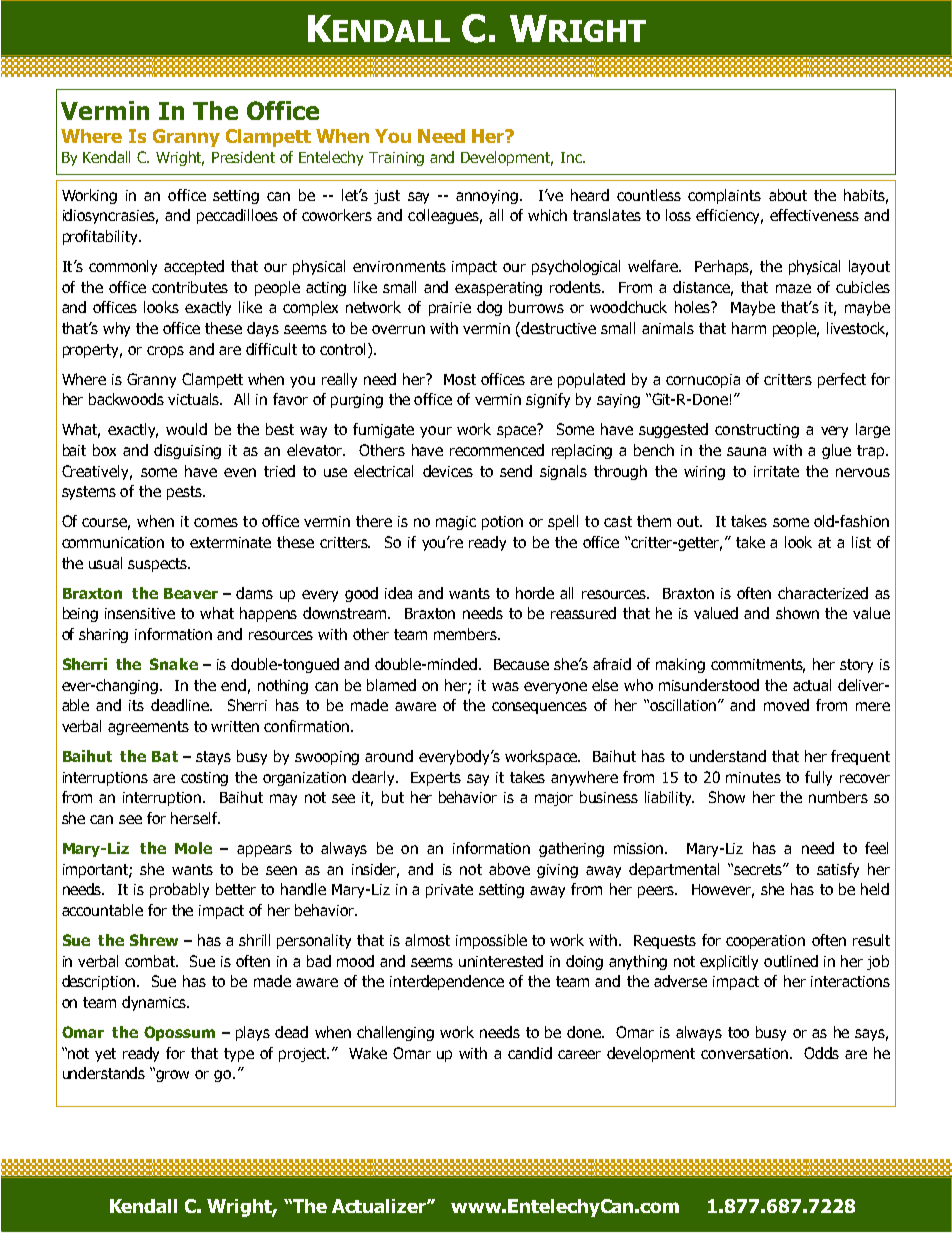 This screenshot has height=1233, width=952. Describe the element at coordinates (487, 197) in the screenshot. I see `annoying` at that location.
